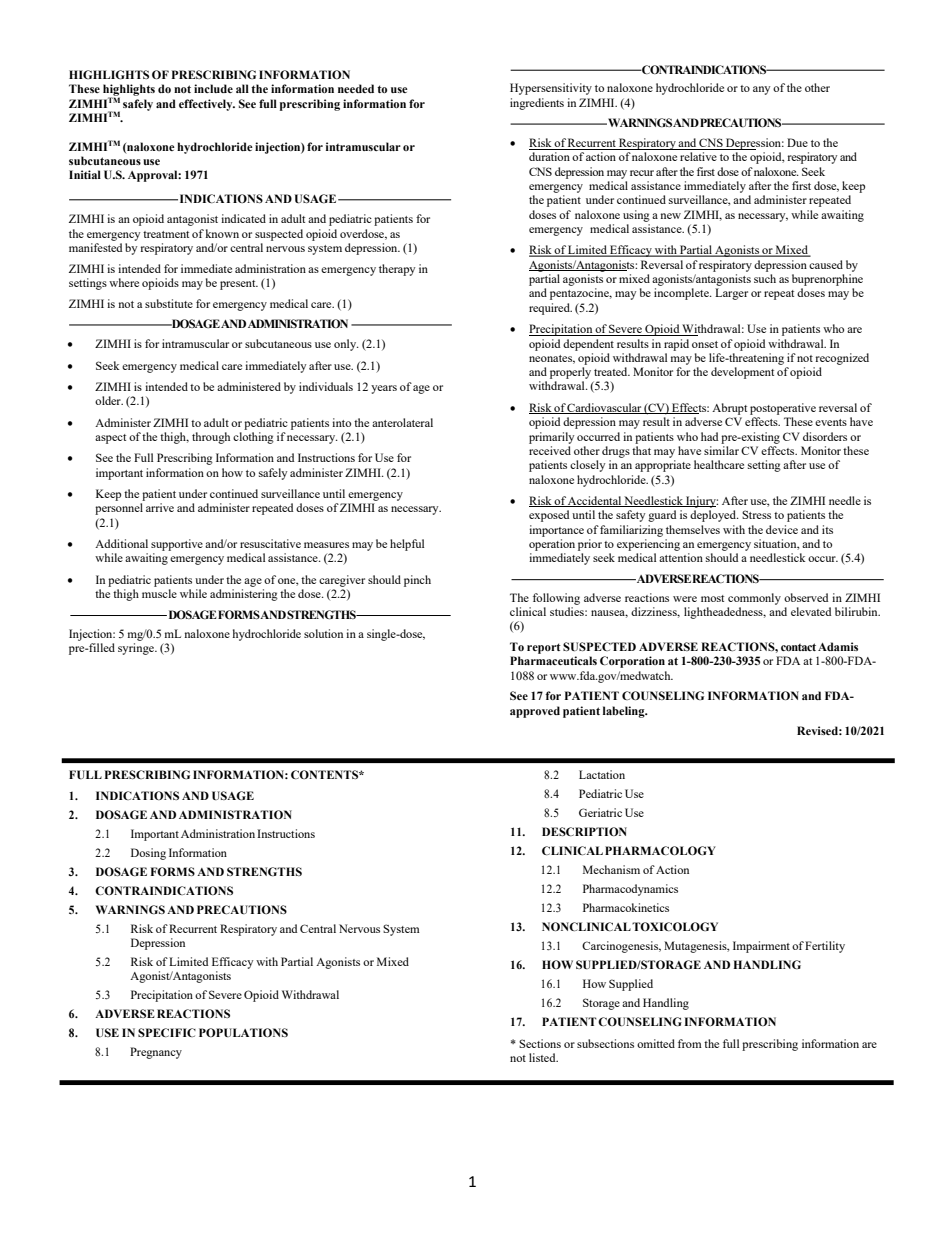 This page has width=952, height=1233. Describe the element at coordinates (537, 104) in the page. I see `ingredients` at that location.
